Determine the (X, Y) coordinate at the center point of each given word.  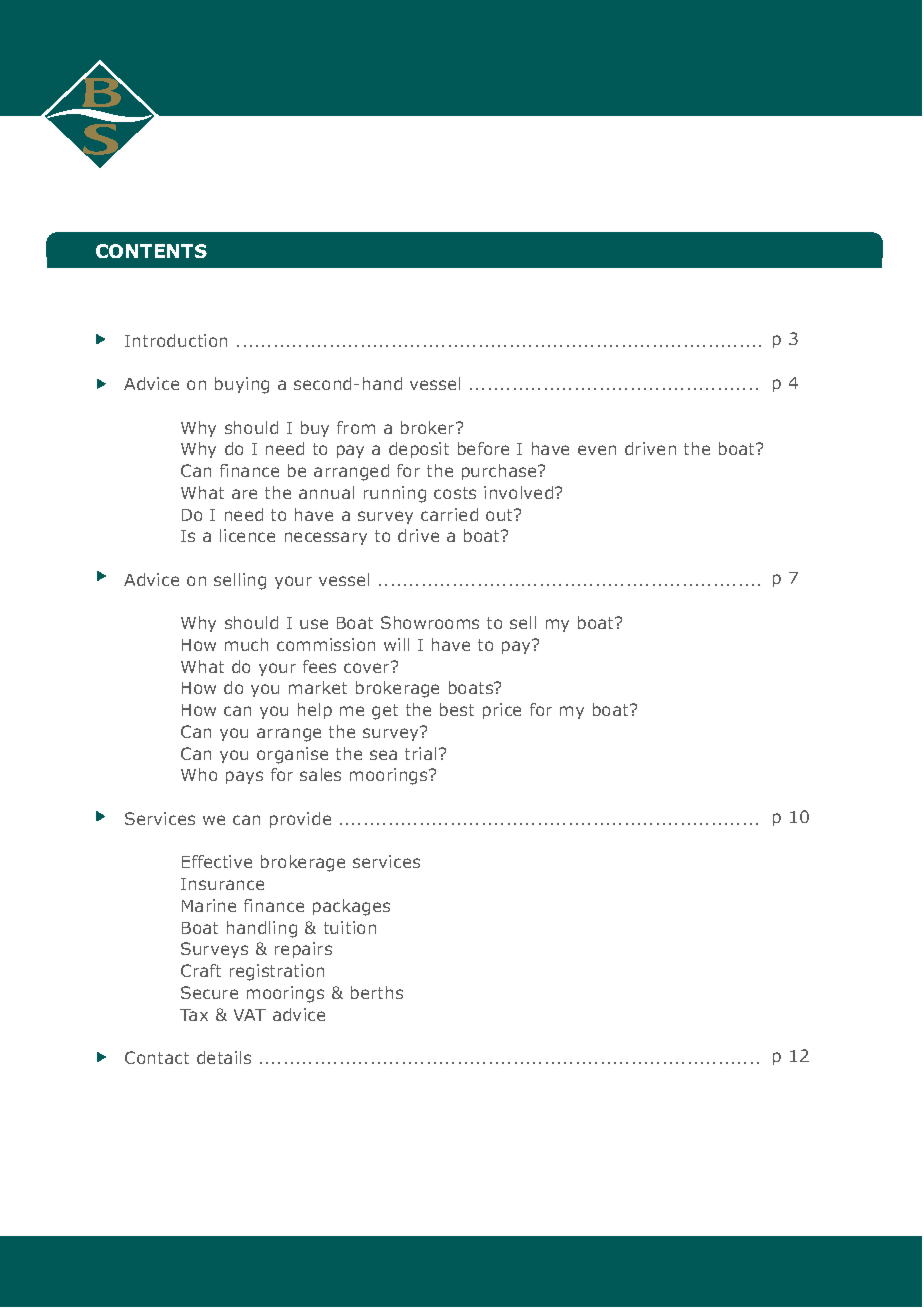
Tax (194, 1015)
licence (247, 535)
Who (199, 774)
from (356, 427)
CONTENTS (151, 251)
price (502, 711)
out (501, 515)
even (597, 450)
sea (383, 755)
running (395, 494)
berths (377, 992)
